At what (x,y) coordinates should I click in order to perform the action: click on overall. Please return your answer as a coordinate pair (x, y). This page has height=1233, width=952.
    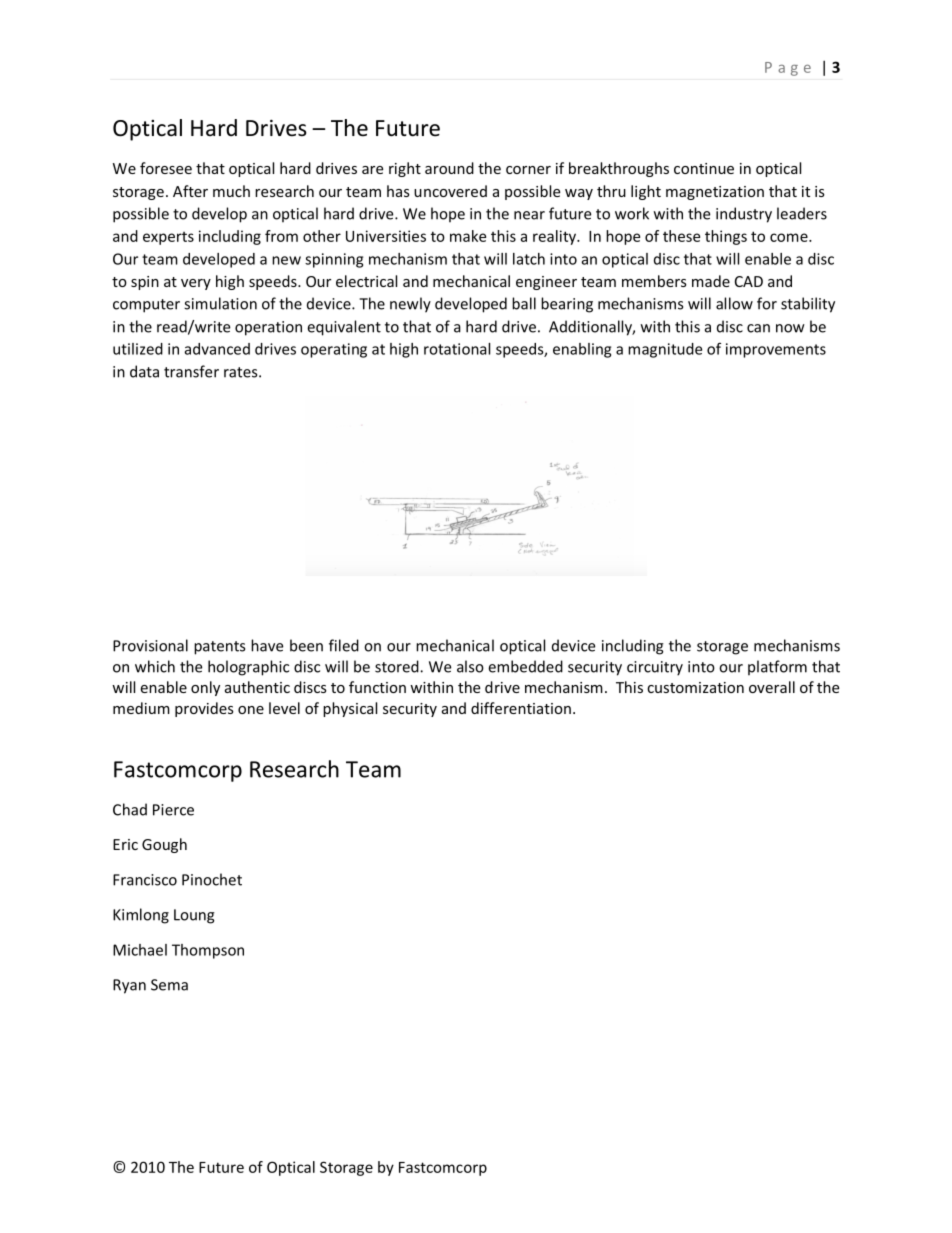
    Looking at the image, I should click on (772, 687).
